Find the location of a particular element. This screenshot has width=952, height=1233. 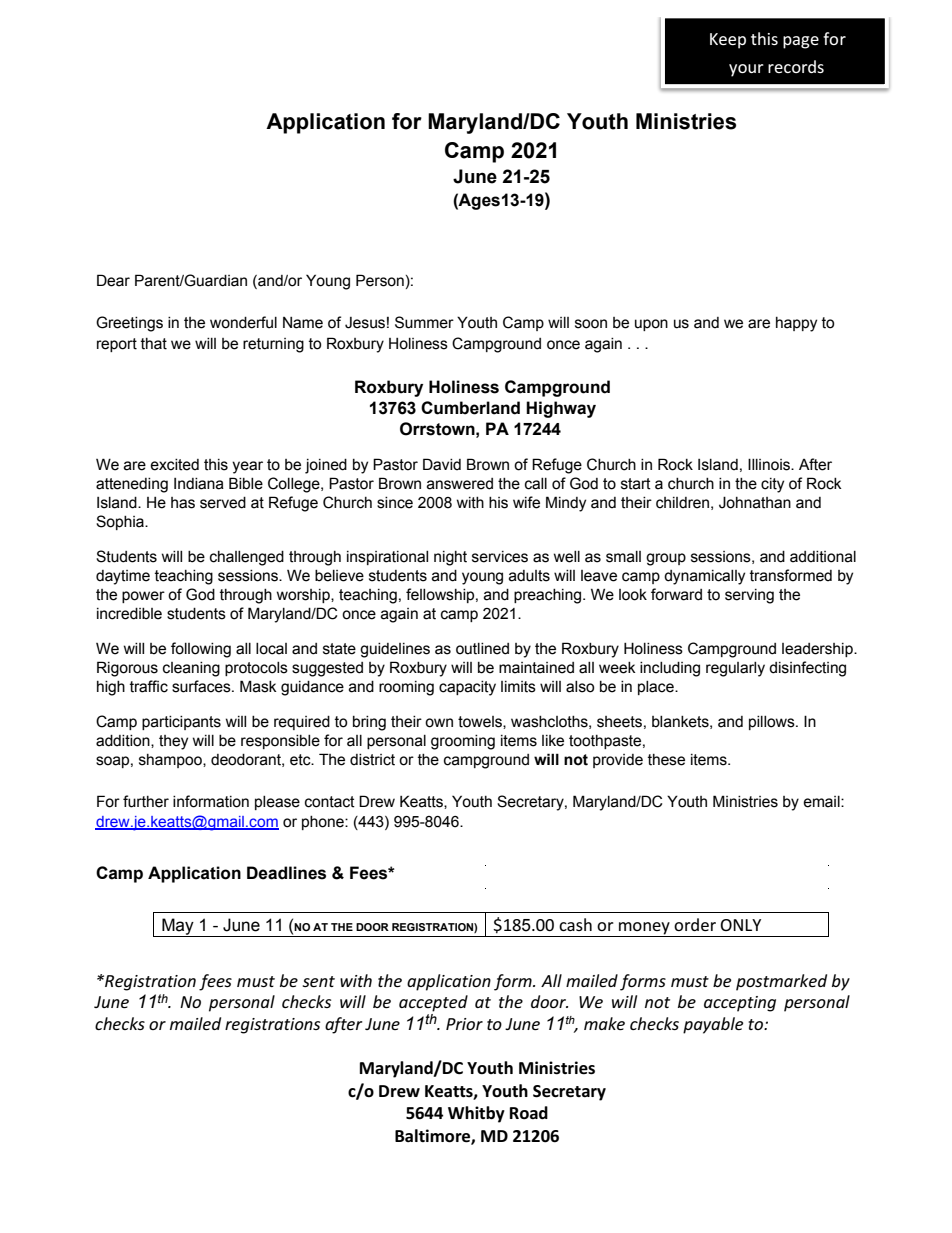

towels is located at coordinates (481, 722).
